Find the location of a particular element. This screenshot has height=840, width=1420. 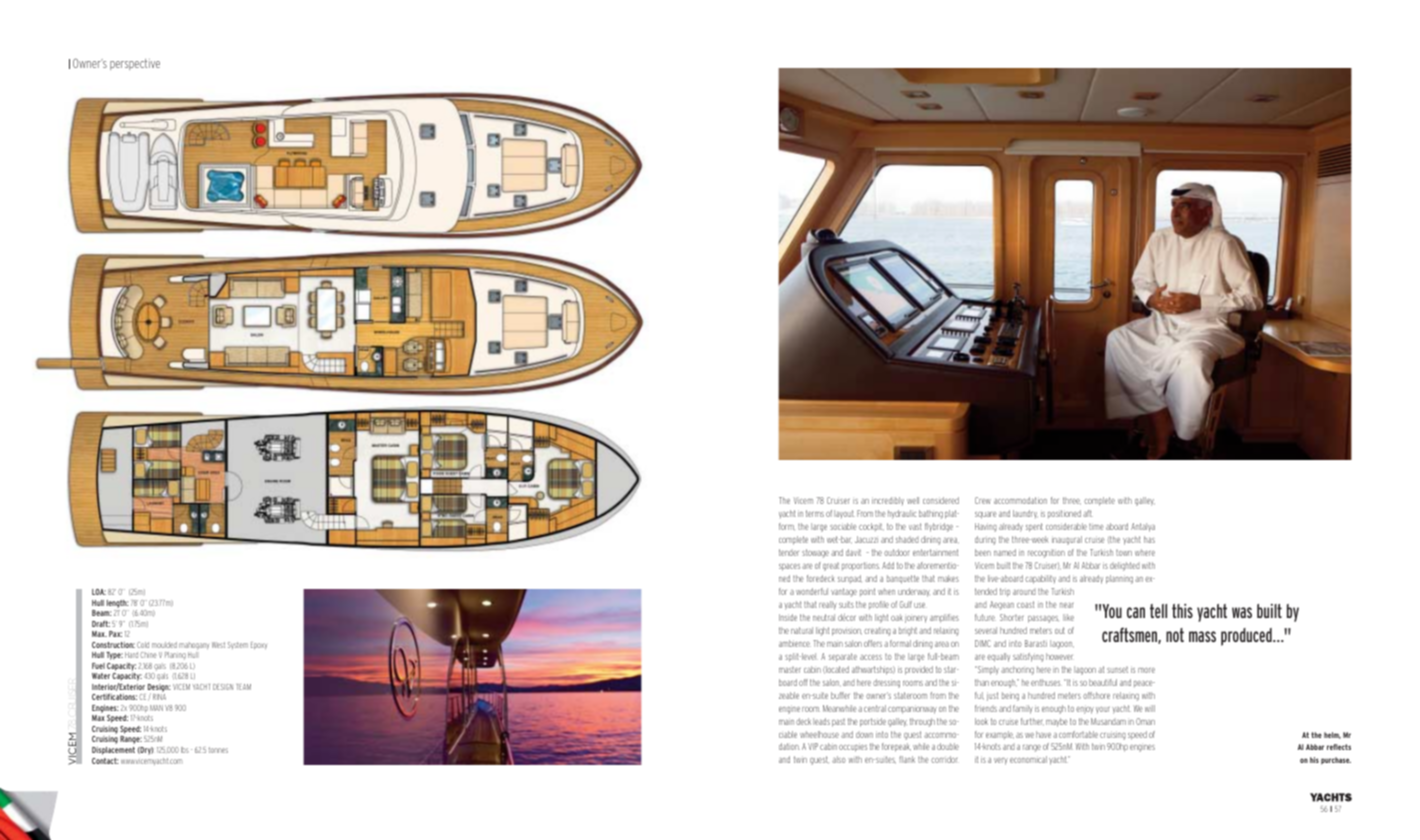

planning is located at coordinates (1119, 579).
